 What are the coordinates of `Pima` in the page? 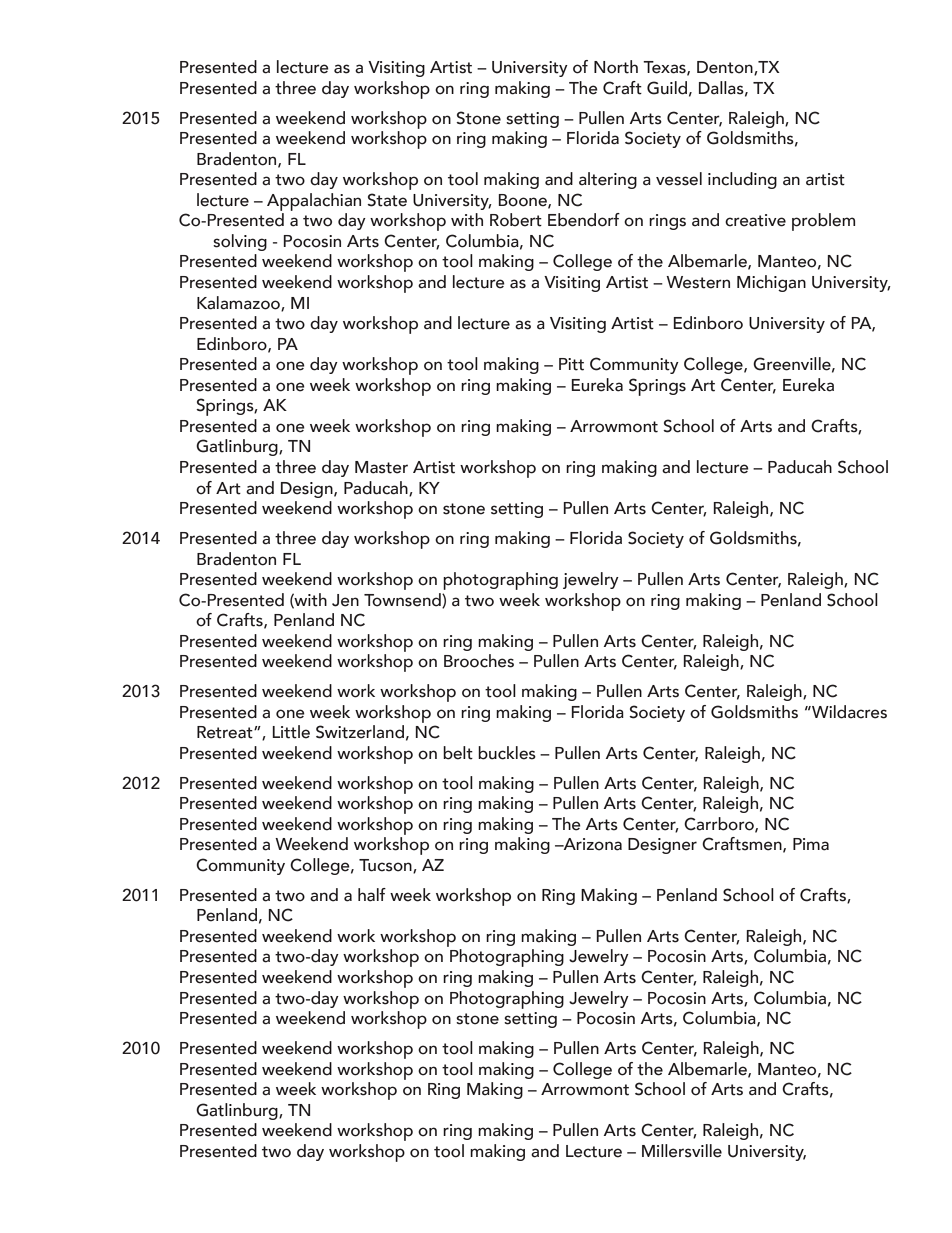 It's located at (811, 844).
